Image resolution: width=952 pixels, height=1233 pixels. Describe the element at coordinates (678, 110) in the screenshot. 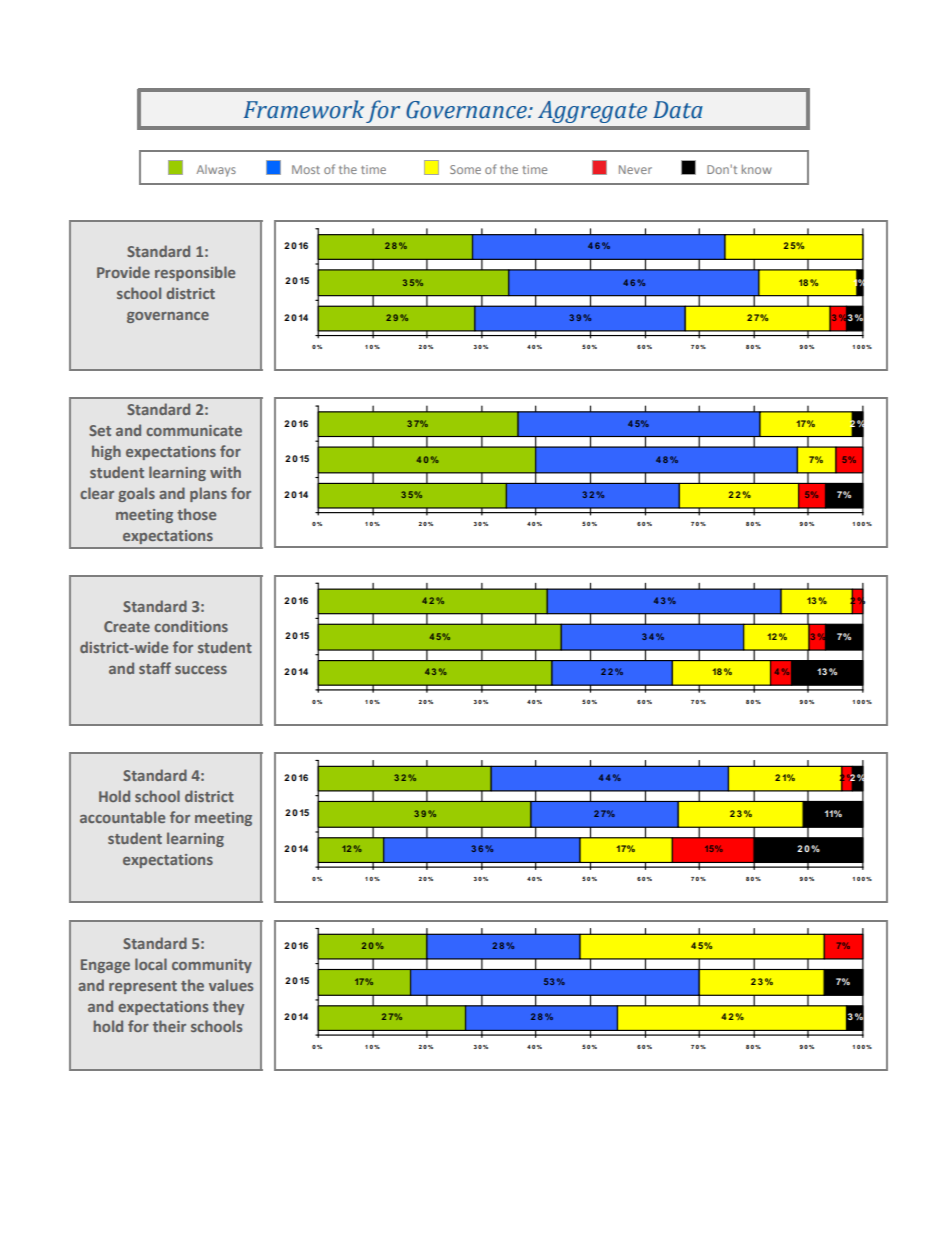

I see `Data` at that location.
